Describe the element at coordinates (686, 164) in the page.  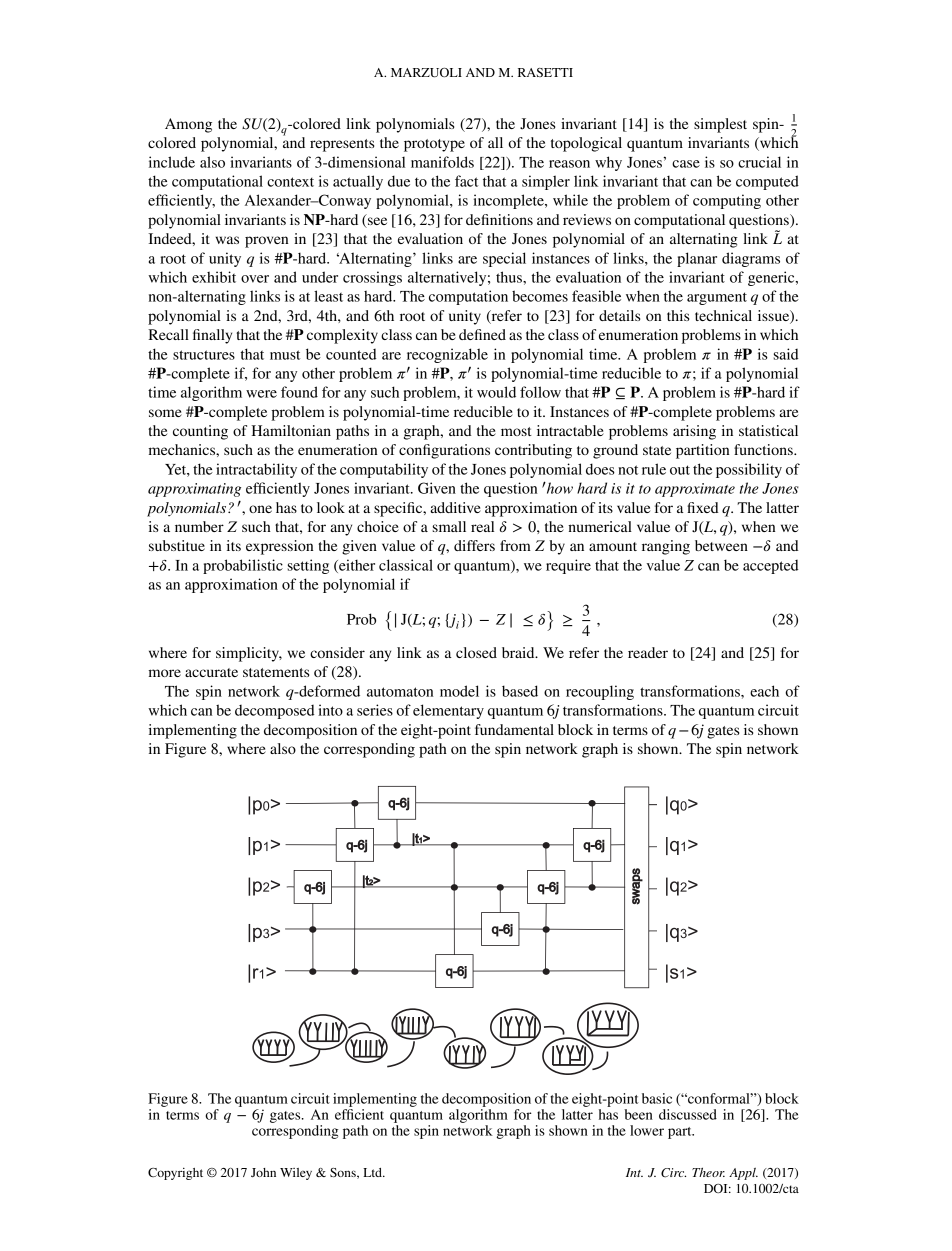
I see `case` at that location.
